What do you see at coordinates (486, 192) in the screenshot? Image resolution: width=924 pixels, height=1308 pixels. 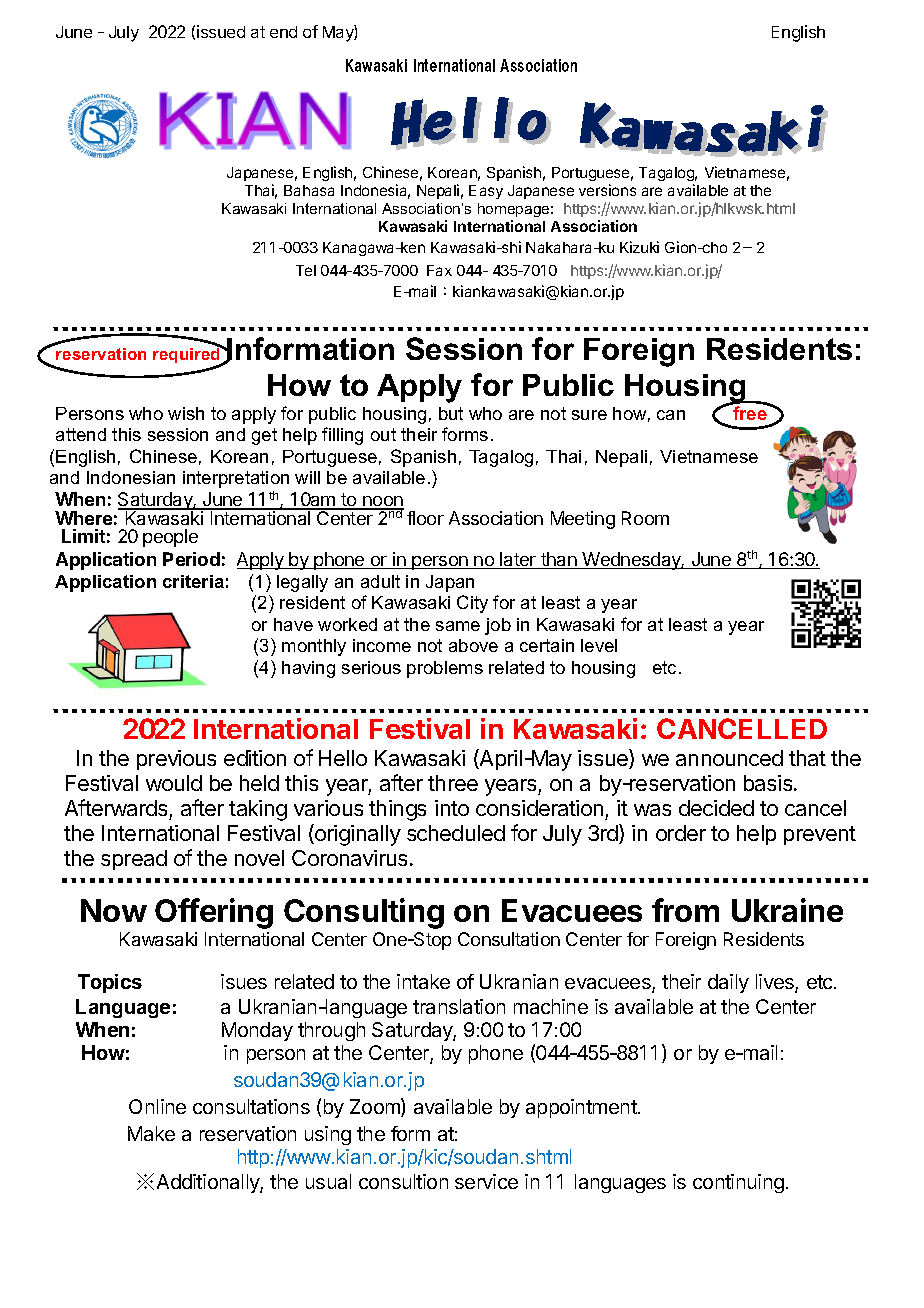 I see `Easy` at bounding box center [486, 192].
